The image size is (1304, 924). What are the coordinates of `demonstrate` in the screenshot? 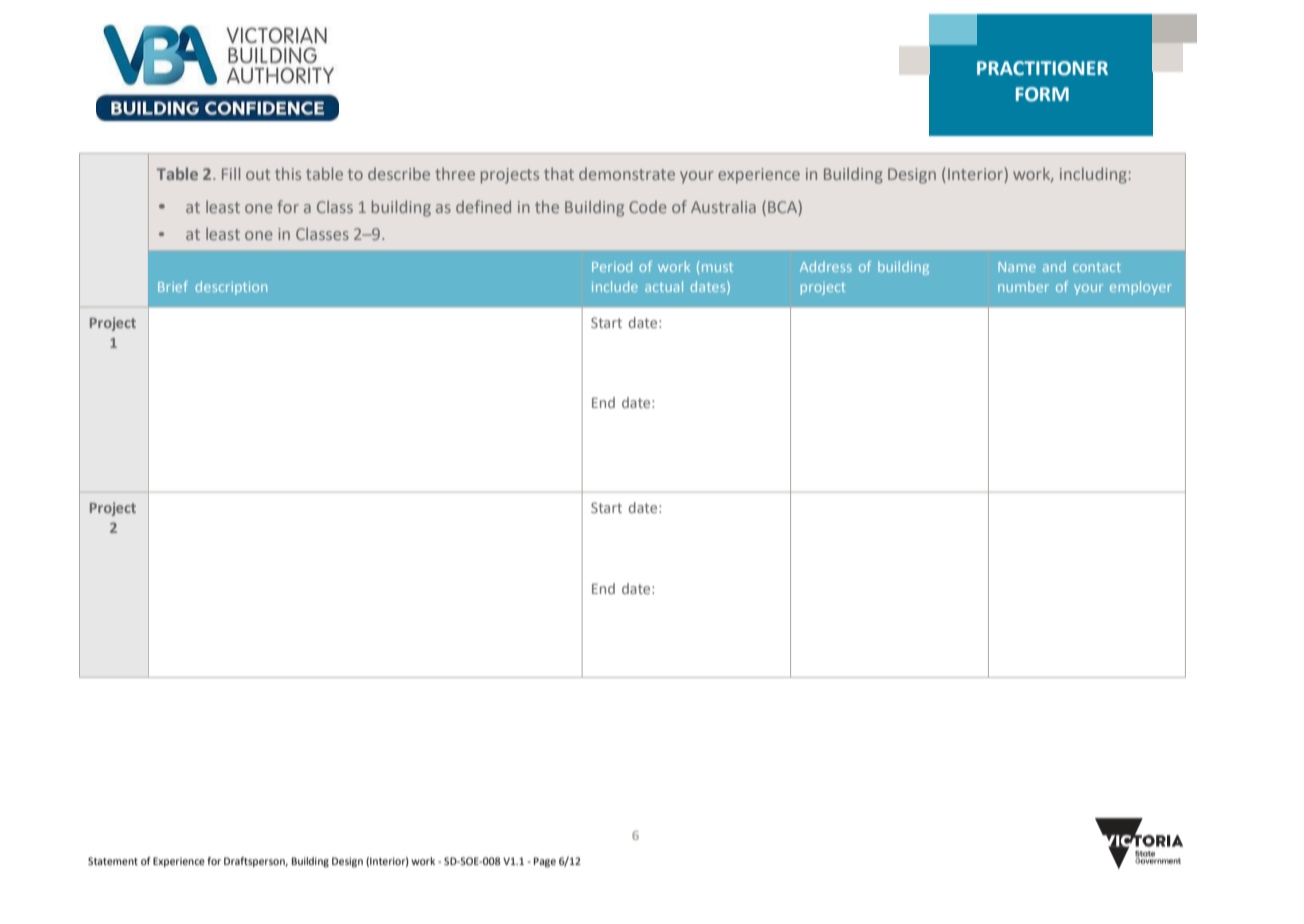 It's located at (627, 174).
